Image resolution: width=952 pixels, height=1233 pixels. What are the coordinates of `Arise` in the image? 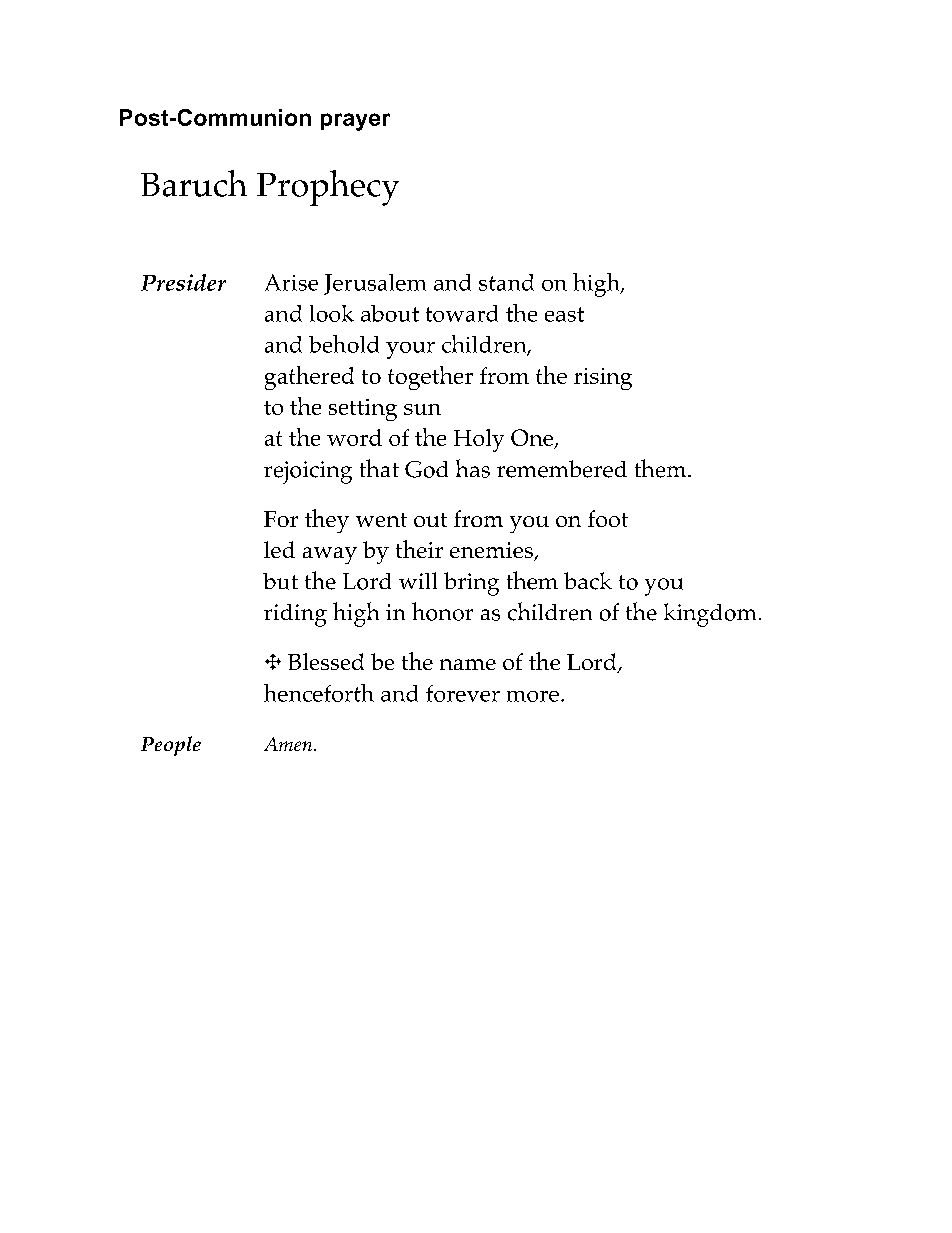 It's located at (291, 282).
